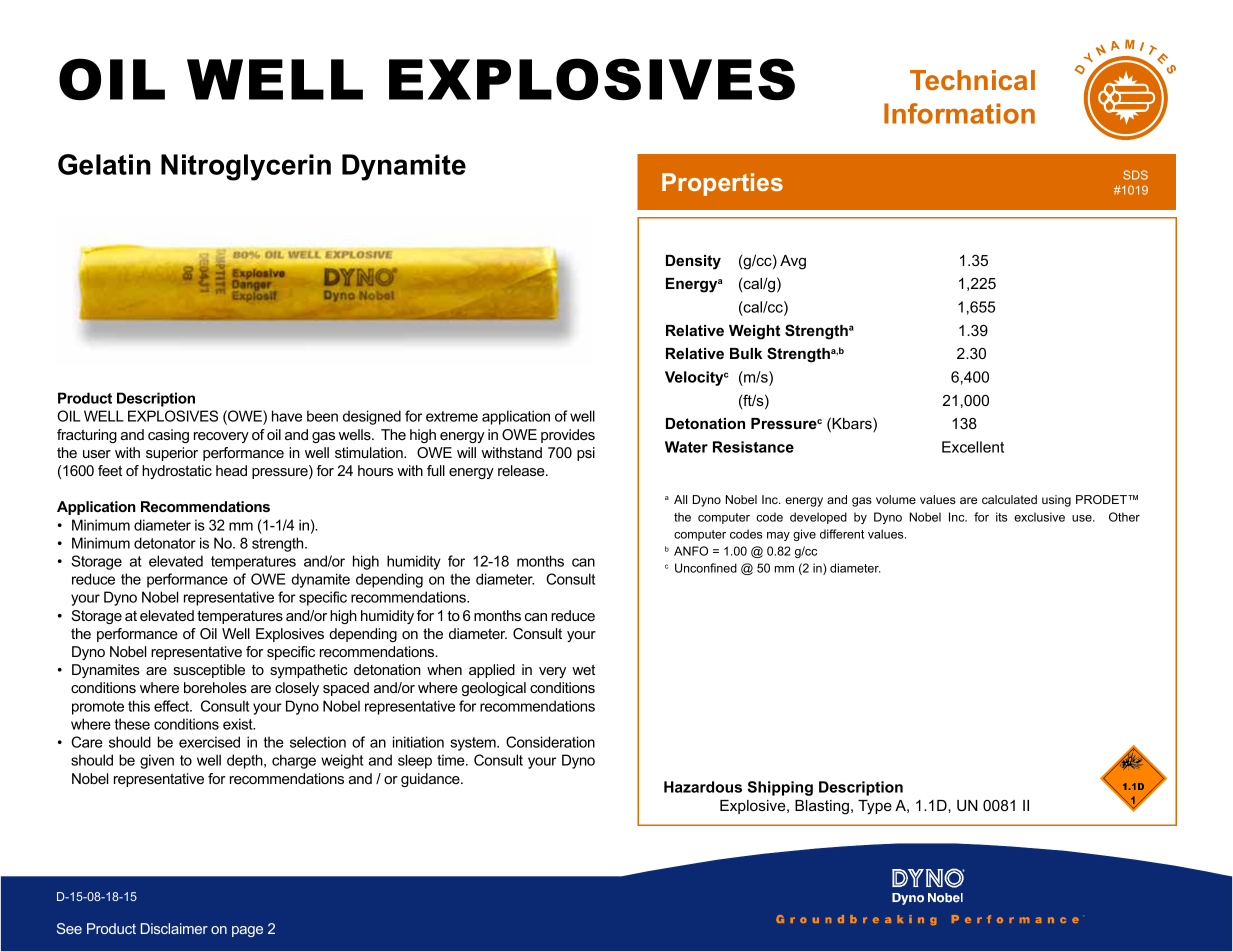  I want to click on Information, so click(959, 113).
